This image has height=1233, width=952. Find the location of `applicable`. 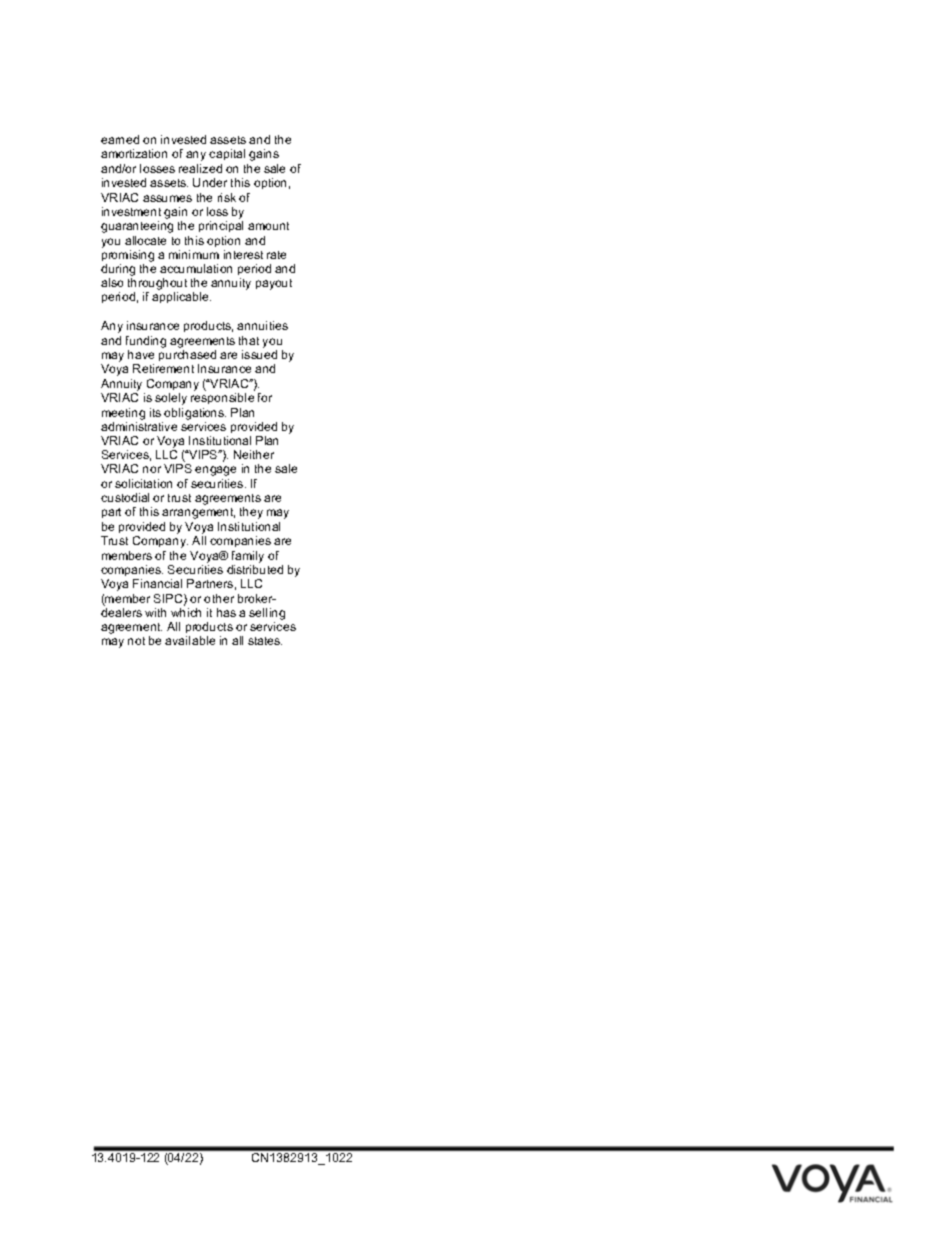

applicable is located at coordinates (181, 297).
